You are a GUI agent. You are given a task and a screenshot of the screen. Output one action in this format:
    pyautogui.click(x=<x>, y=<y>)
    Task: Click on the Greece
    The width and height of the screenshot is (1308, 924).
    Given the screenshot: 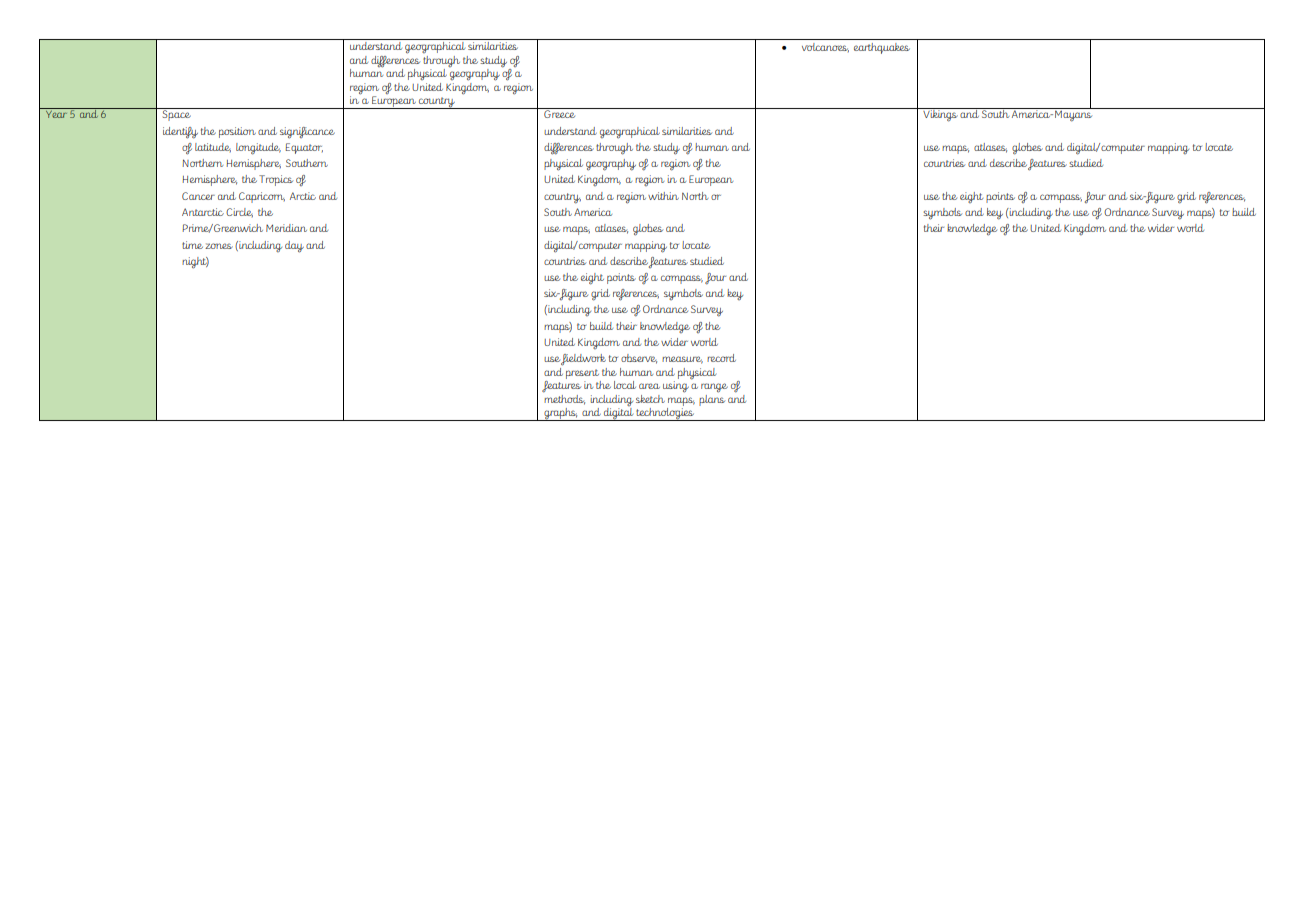 What is the action you would take?
    pyautogui.click(x=559, y=114)
